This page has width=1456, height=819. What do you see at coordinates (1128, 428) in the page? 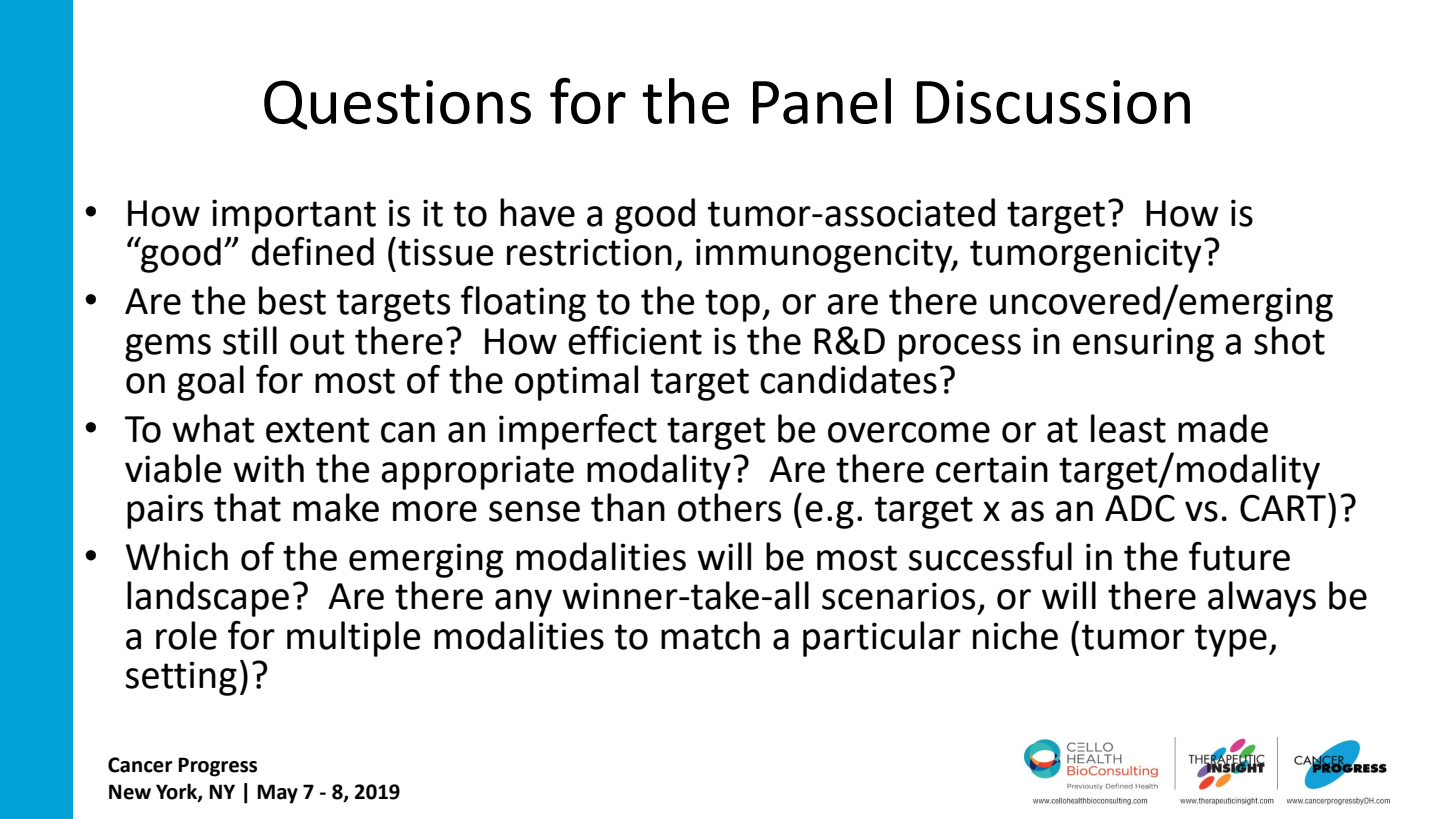
I see `least` at bounding box center [1128, 428].
